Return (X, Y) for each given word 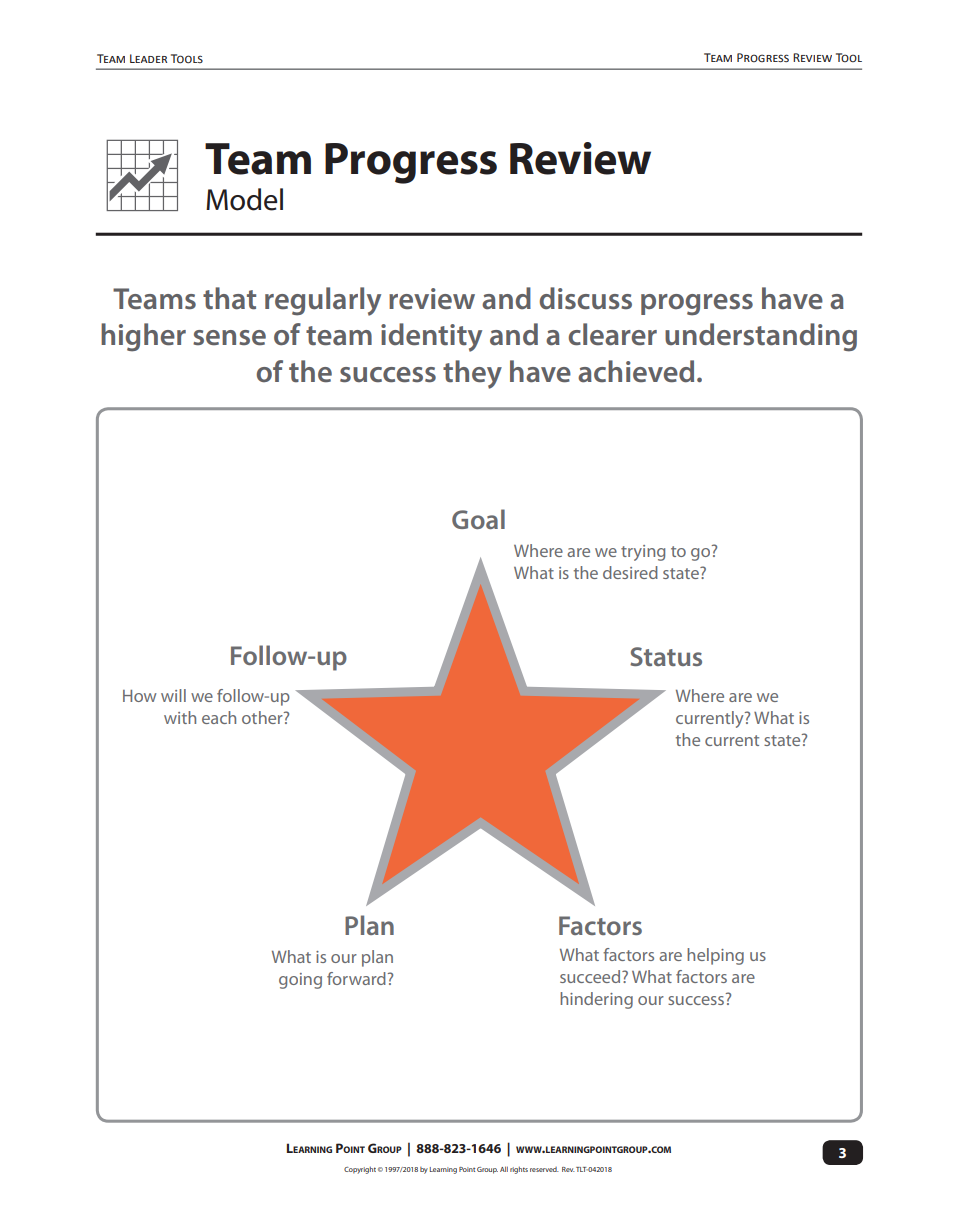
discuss (585, 298)
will (173, 695)
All (504, 1169)
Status (666, 656)
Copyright (360, 1170)
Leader (148, 58)
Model (244, 199)
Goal (478, 519)
